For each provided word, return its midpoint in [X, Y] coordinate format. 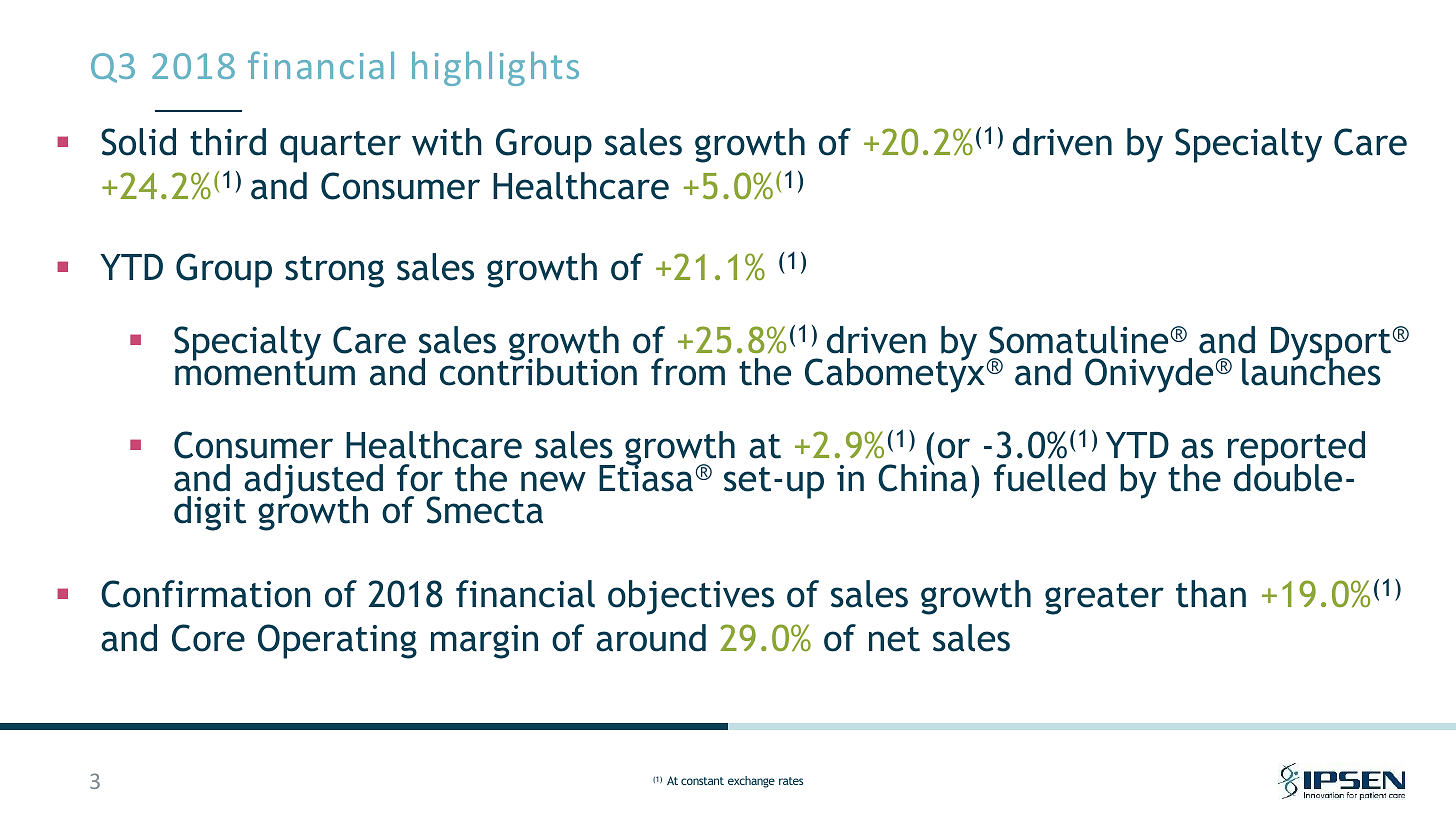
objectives [691, 597]
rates [791, 781]
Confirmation [205, 594]
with [447, 142]
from [688, 372]
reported [1296, 449]
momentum [265, 372]
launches [1311, 371]
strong [334, 272]
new [553, 481]
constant [702, 781]
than [1211, 594]
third [228, 142]
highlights [495, 68]
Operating [337, 641]
